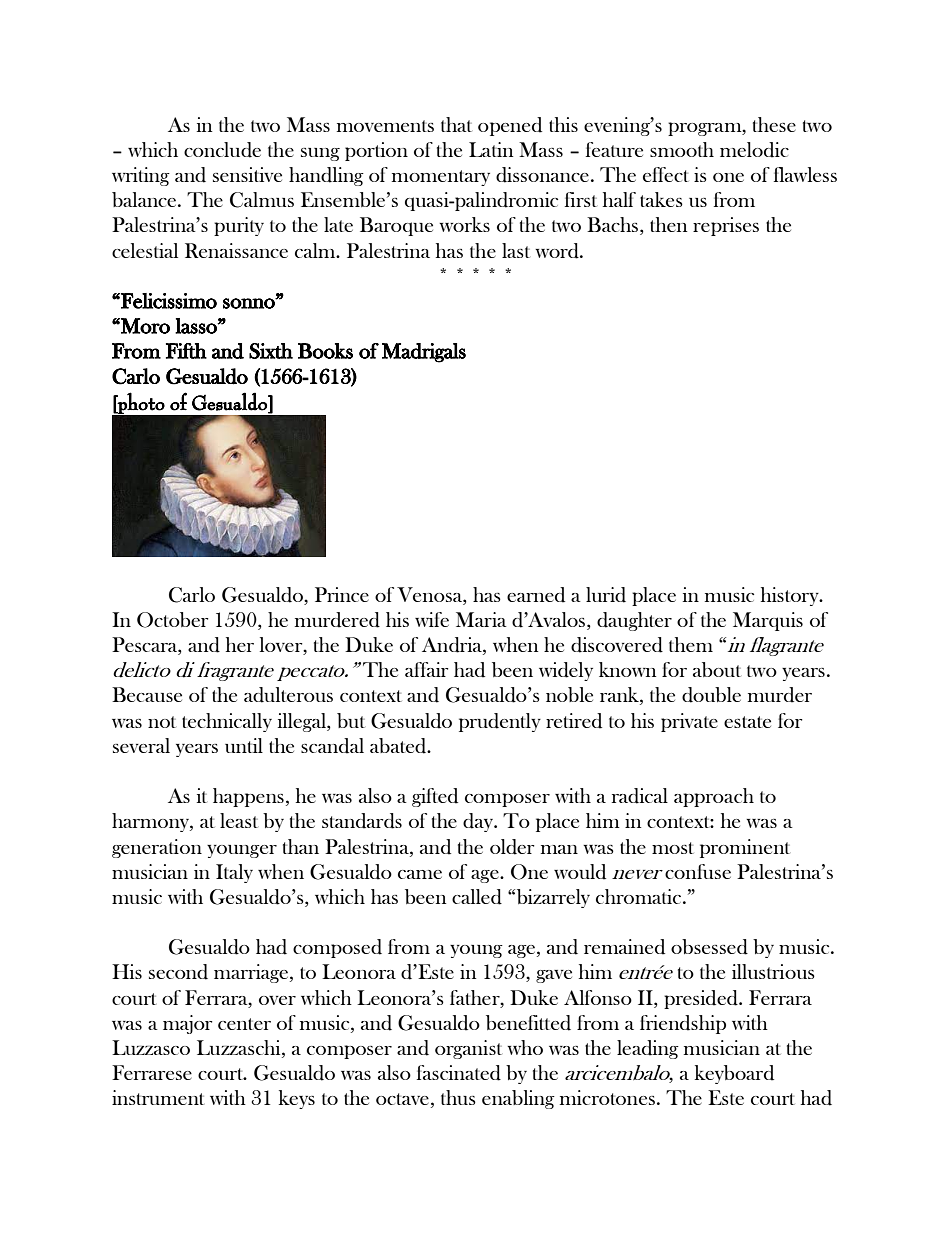  I want to click on center, so click(244, 1024).
